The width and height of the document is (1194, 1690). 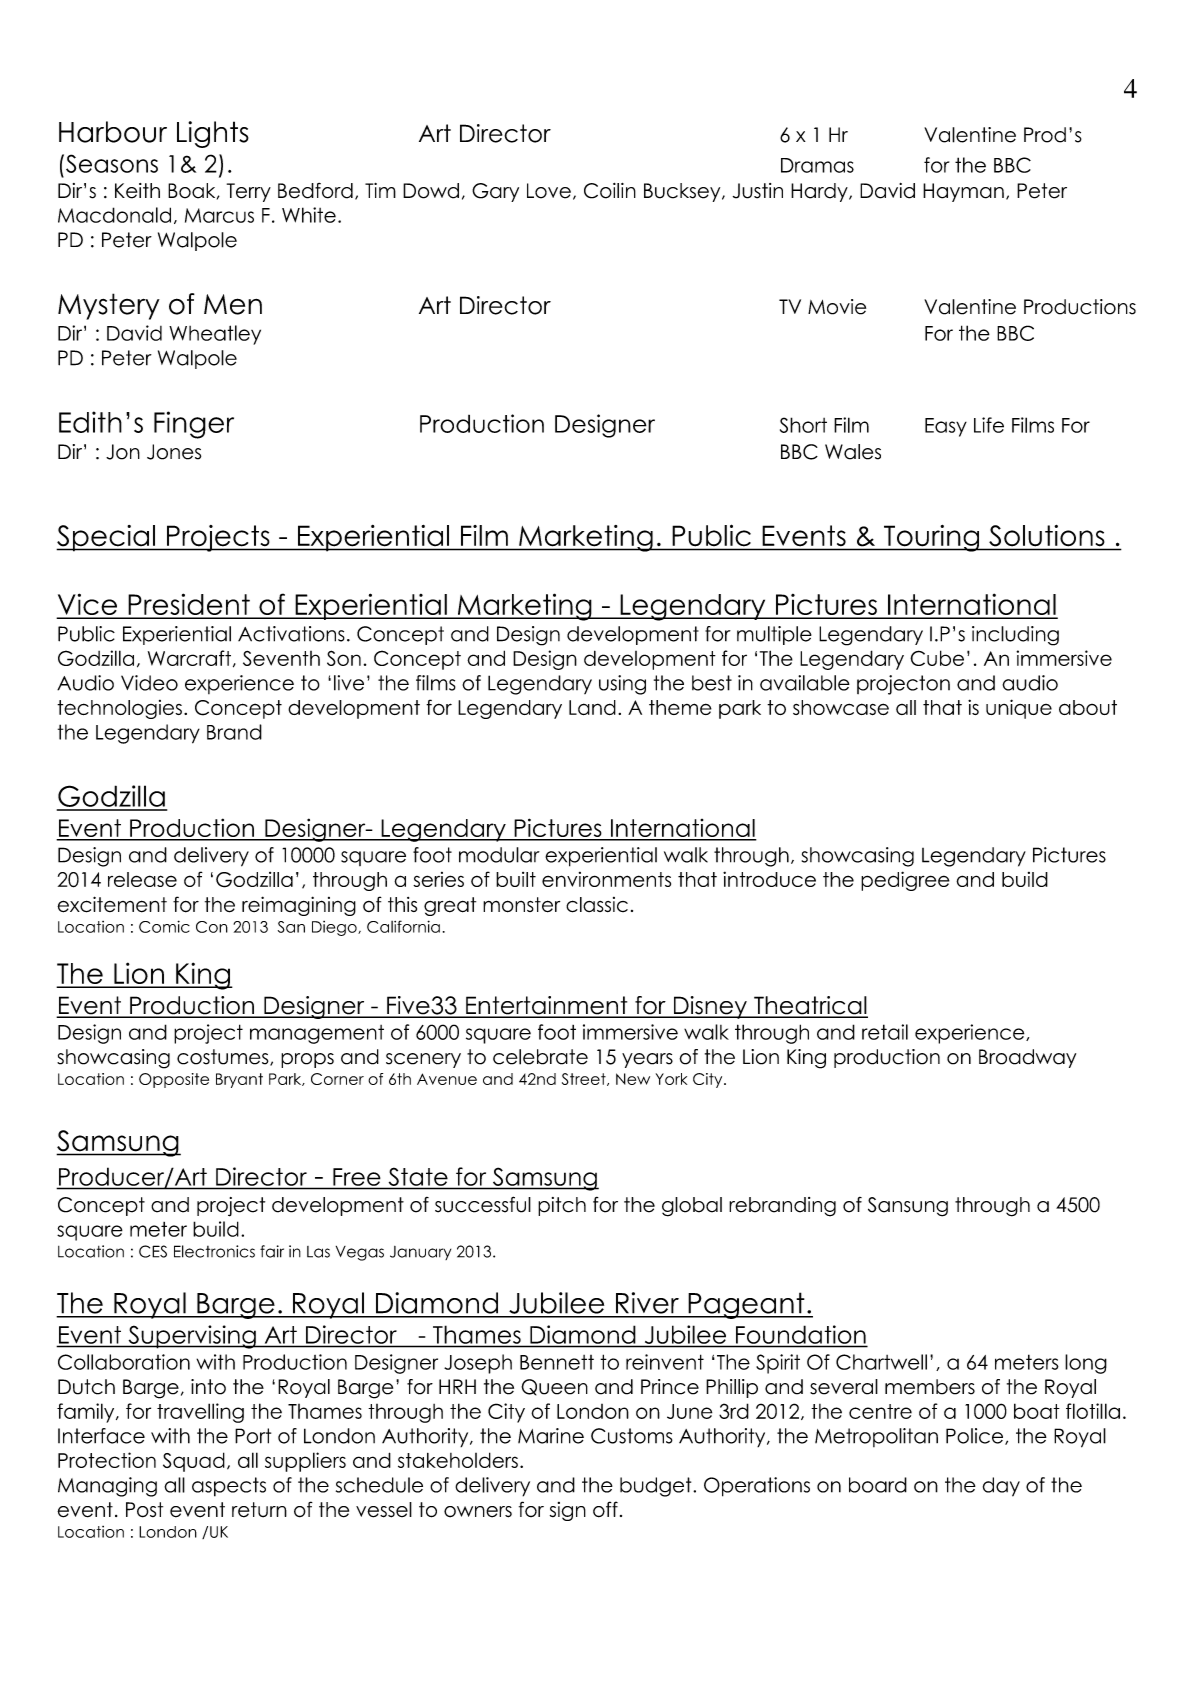 What do you see at coordinates (549, 191) in the document?
I see `Love` at bounding box center [549, 191].
